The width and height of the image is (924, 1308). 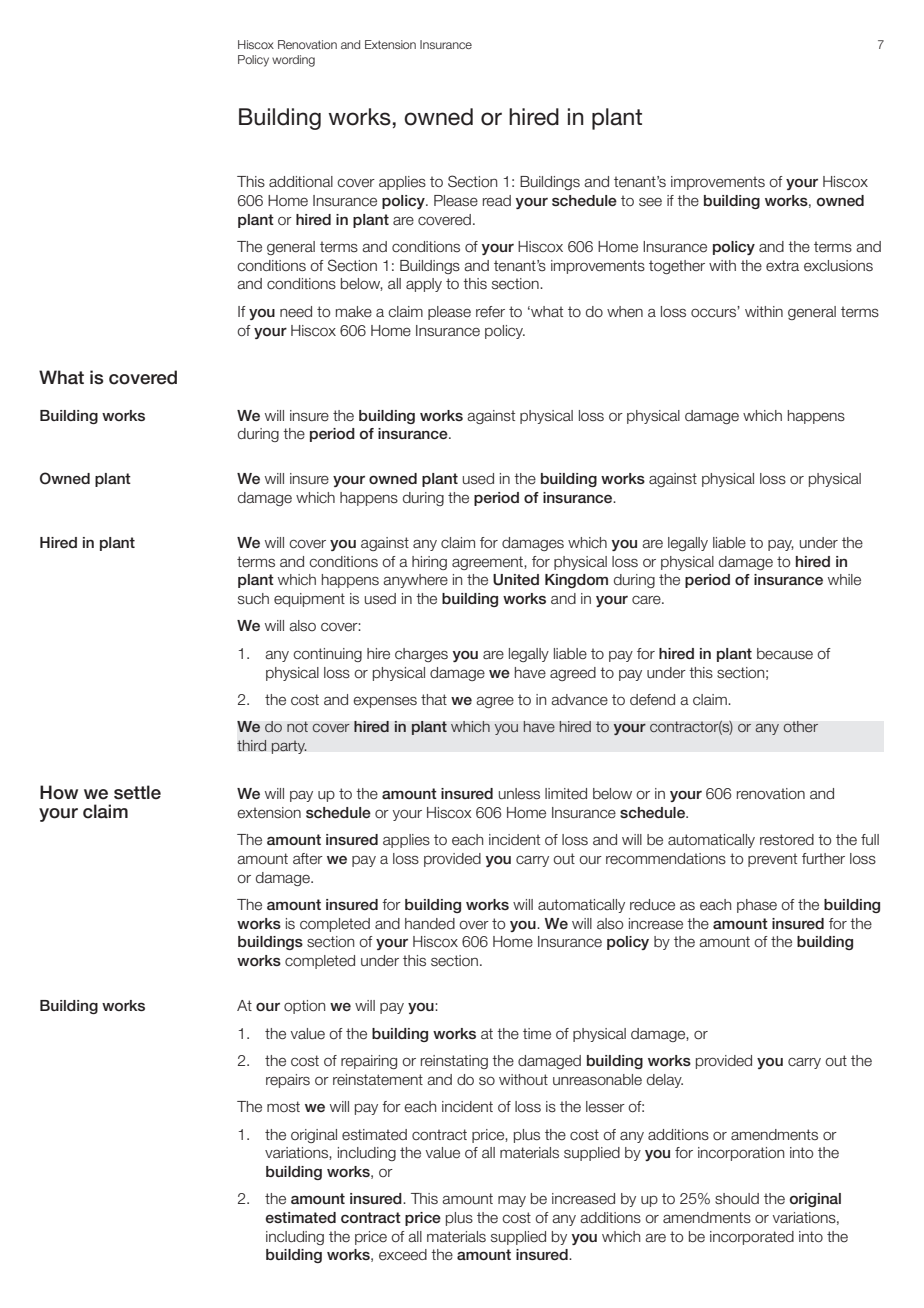 What do you see at coordinates (497, 201) in the image?
I see `read` at bounding box center [497, 201].
